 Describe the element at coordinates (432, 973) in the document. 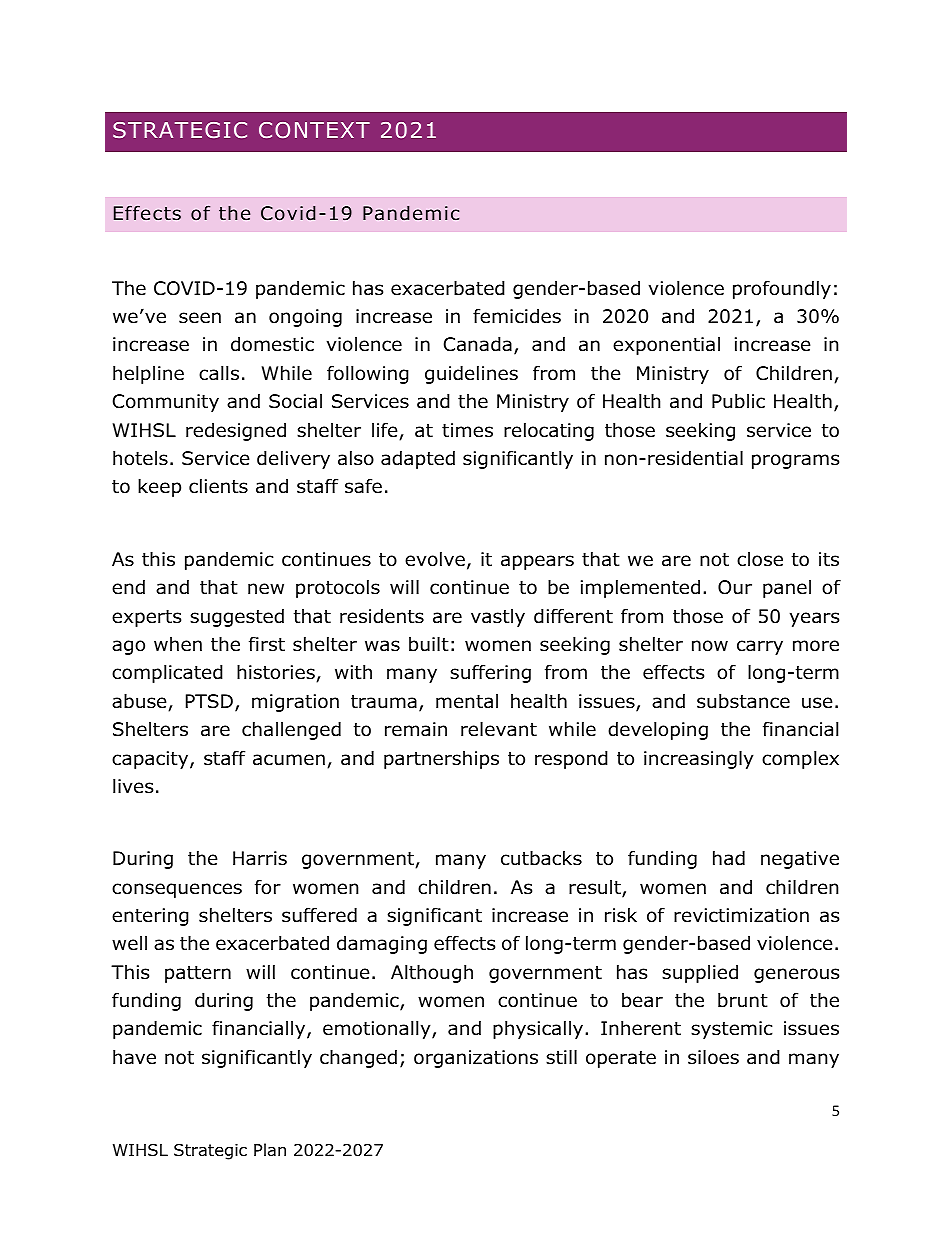

I see `Although` at that location.
